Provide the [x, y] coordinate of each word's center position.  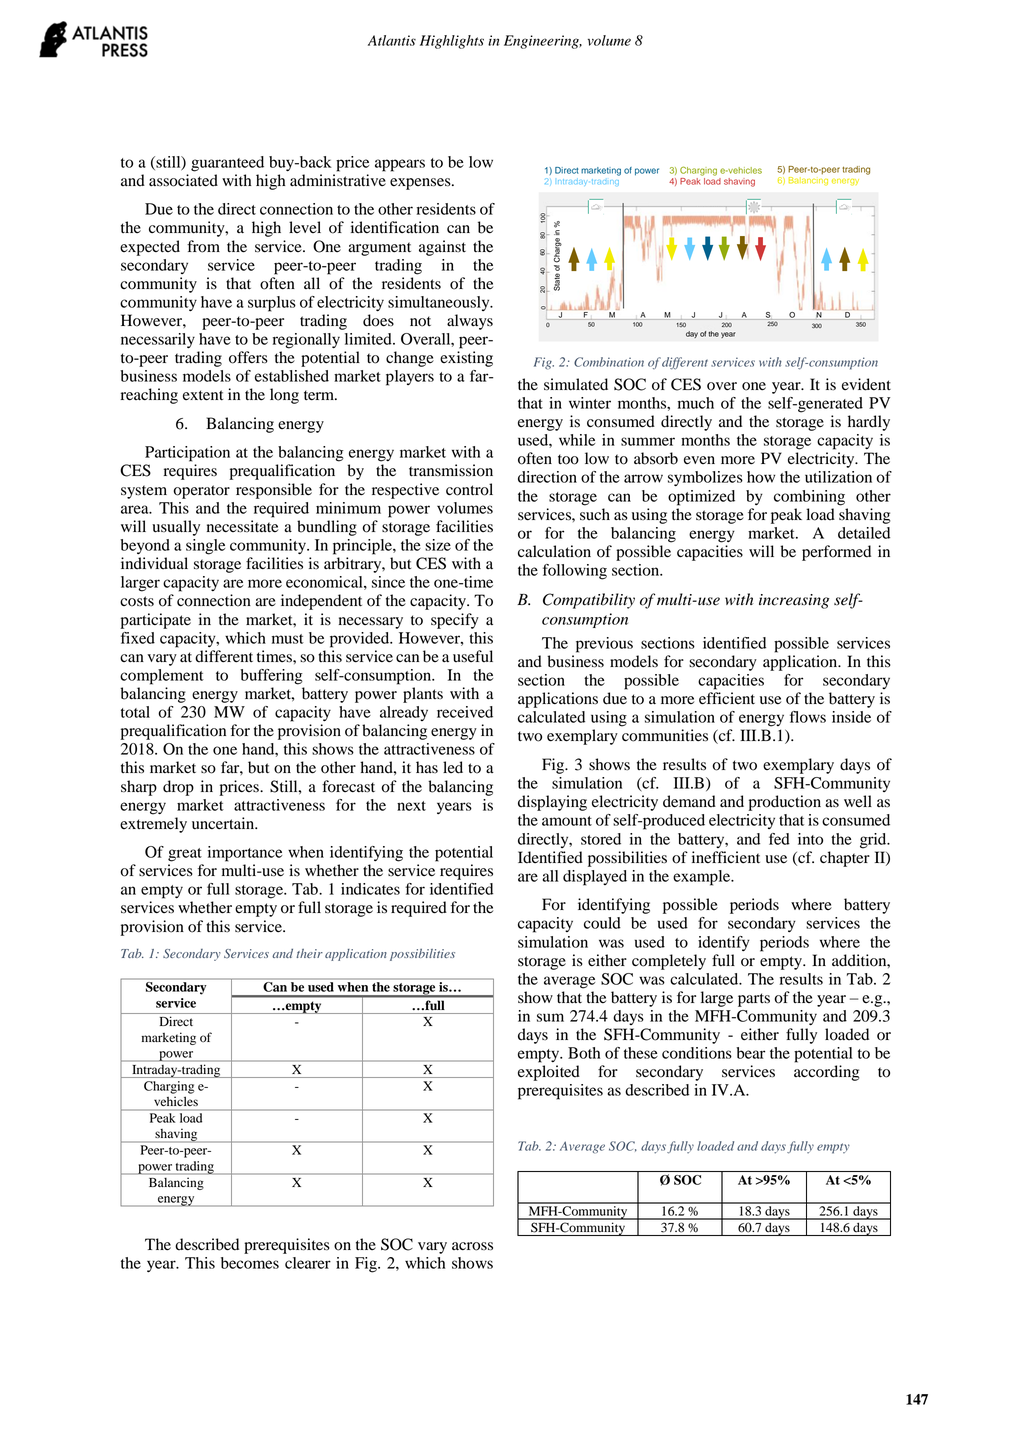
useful [473, 656]
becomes [250, 1263]
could [602, 923]
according [826, 1073]
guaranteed [227, 164]
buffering [271, 677]
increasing [794, 601]
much [696, 403]
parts [754, 1000]
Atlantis [392, 40]
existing [466, 359]
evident [866, 384]
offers [248, 357]
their [309, 953]
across [472, 1246]
